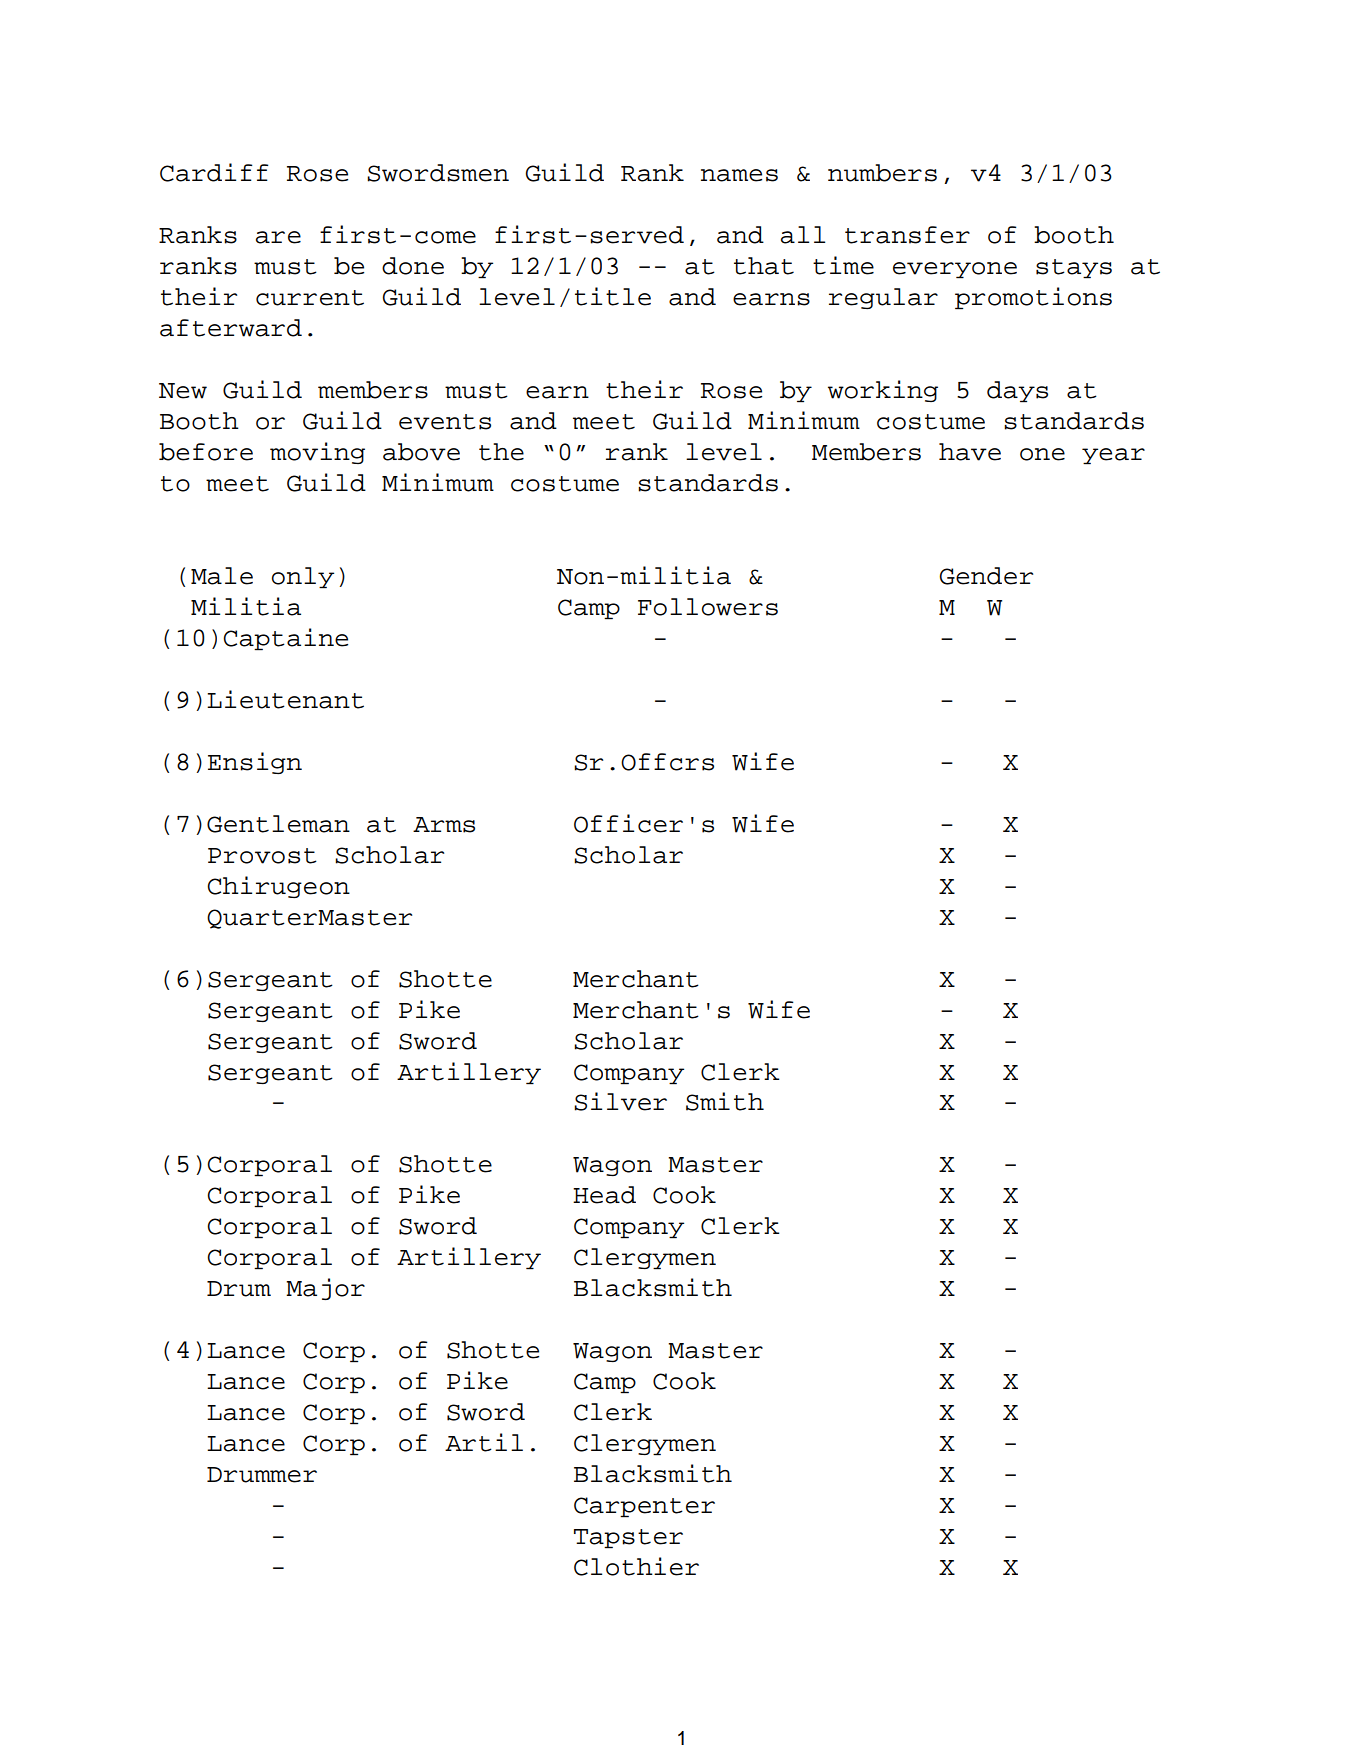  What do you see at coordinates (644, 1507) in the image?
I see `Carpenter` at bounding box center [644, 1507].
